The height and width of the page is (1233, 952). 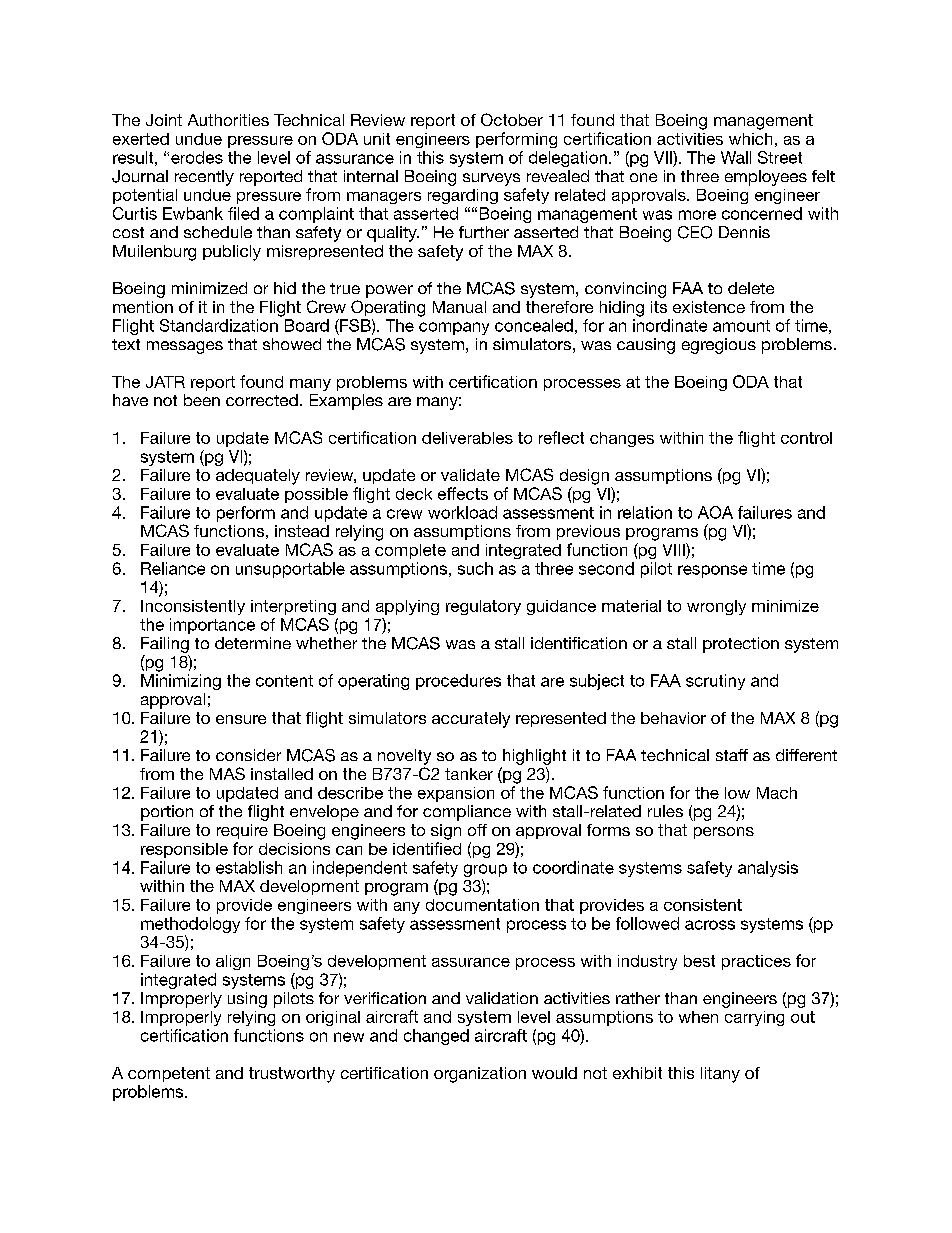 What do you see at coordinates (736, 157) in the page?
I see `Wall` at bounding box center [736, 157].
